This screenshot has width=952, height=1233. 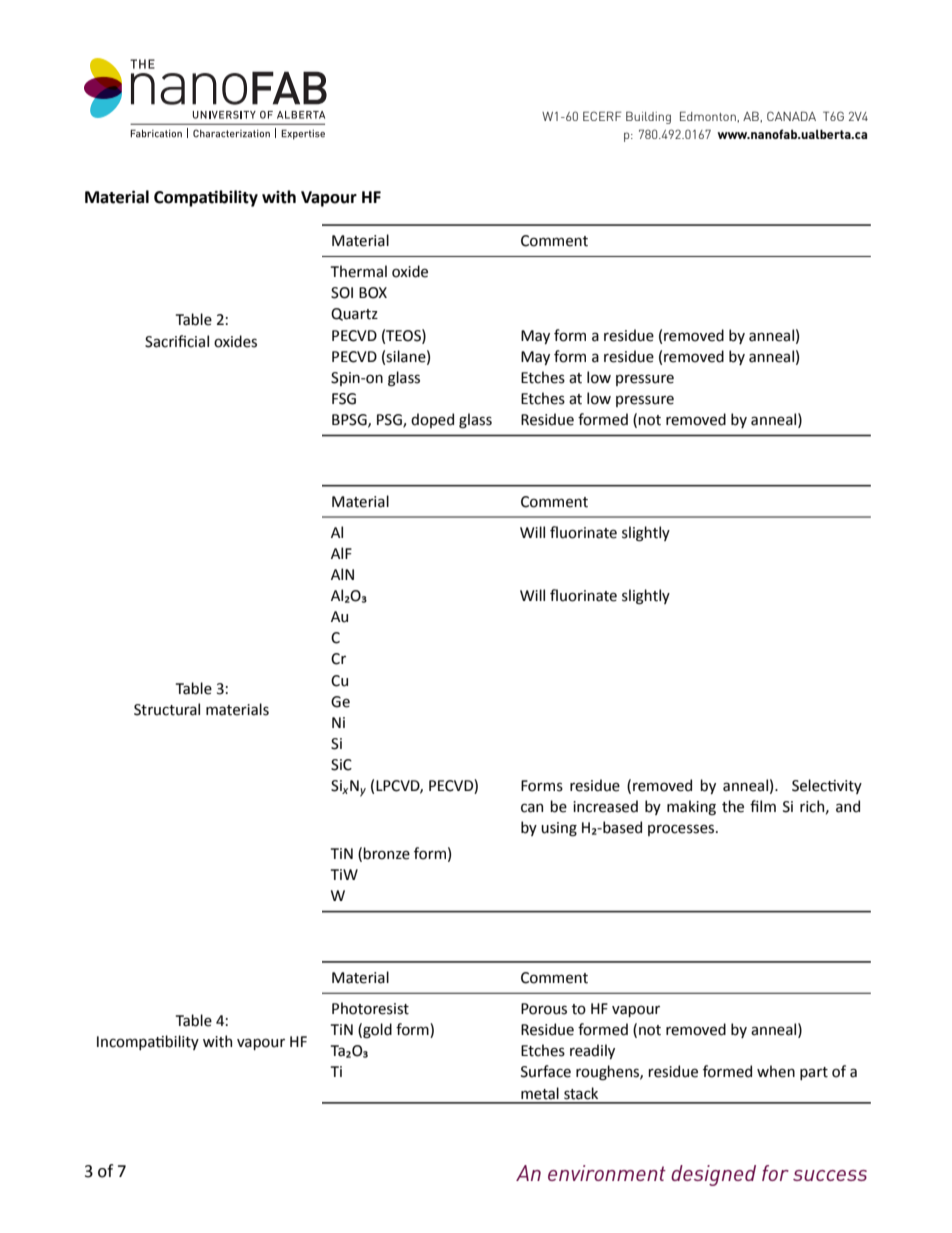 What do you see at coordinates (605, 806) in the screenshot?
I see `increased` at bounding box center [605, 806].
